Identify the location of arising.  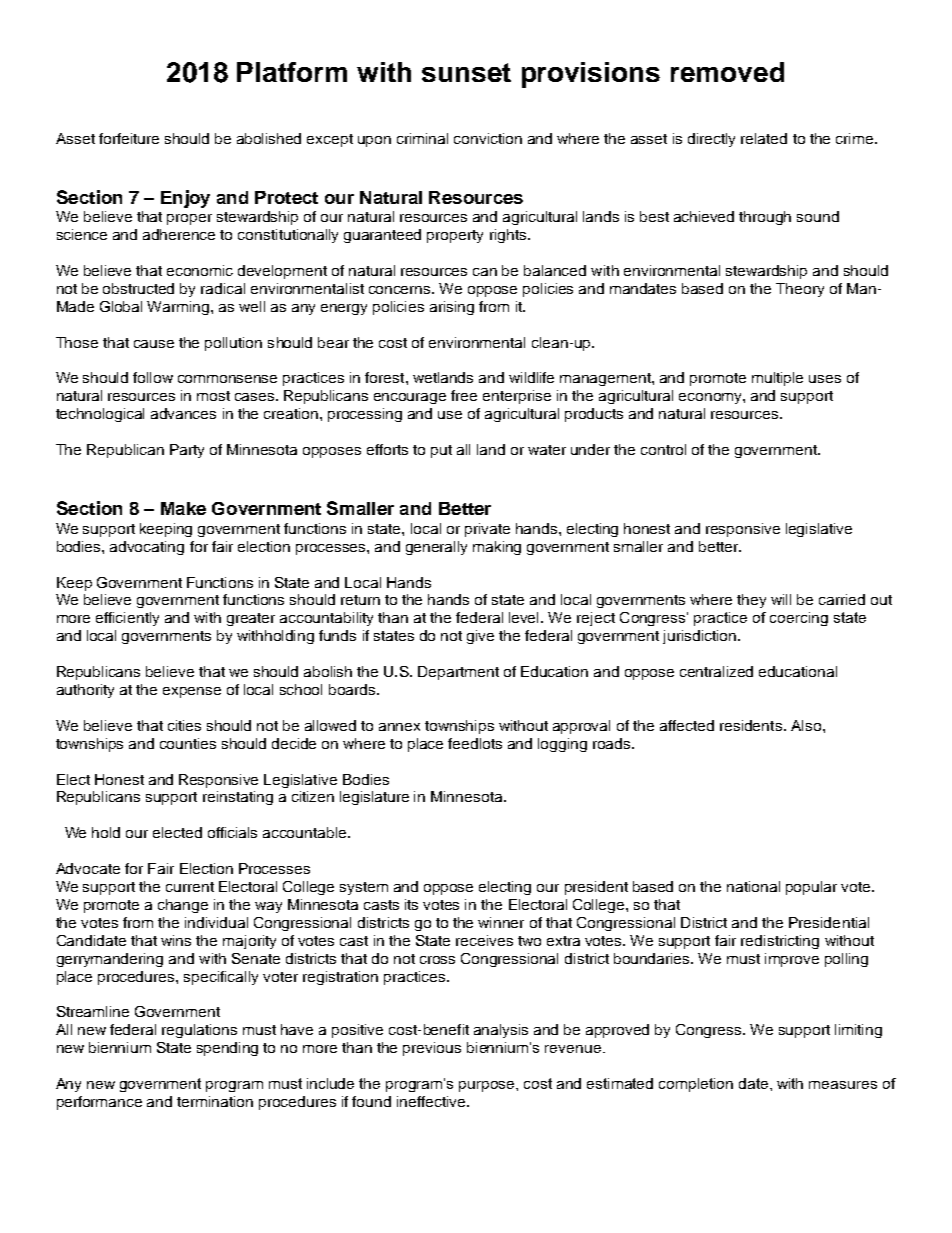
(452, 308).
